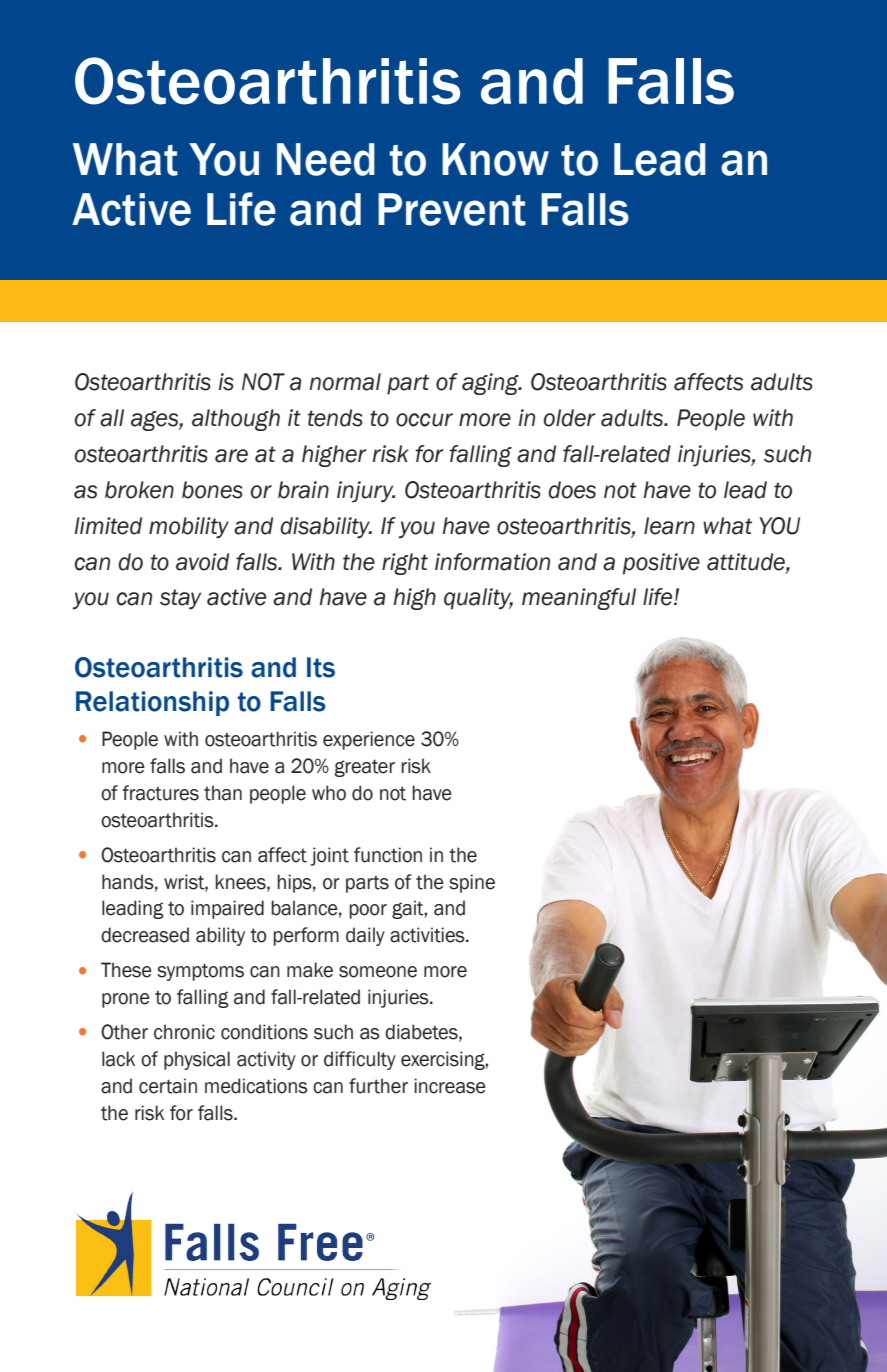 This page has width=887, height=1372. I want to click on although, so click(236, 420).
